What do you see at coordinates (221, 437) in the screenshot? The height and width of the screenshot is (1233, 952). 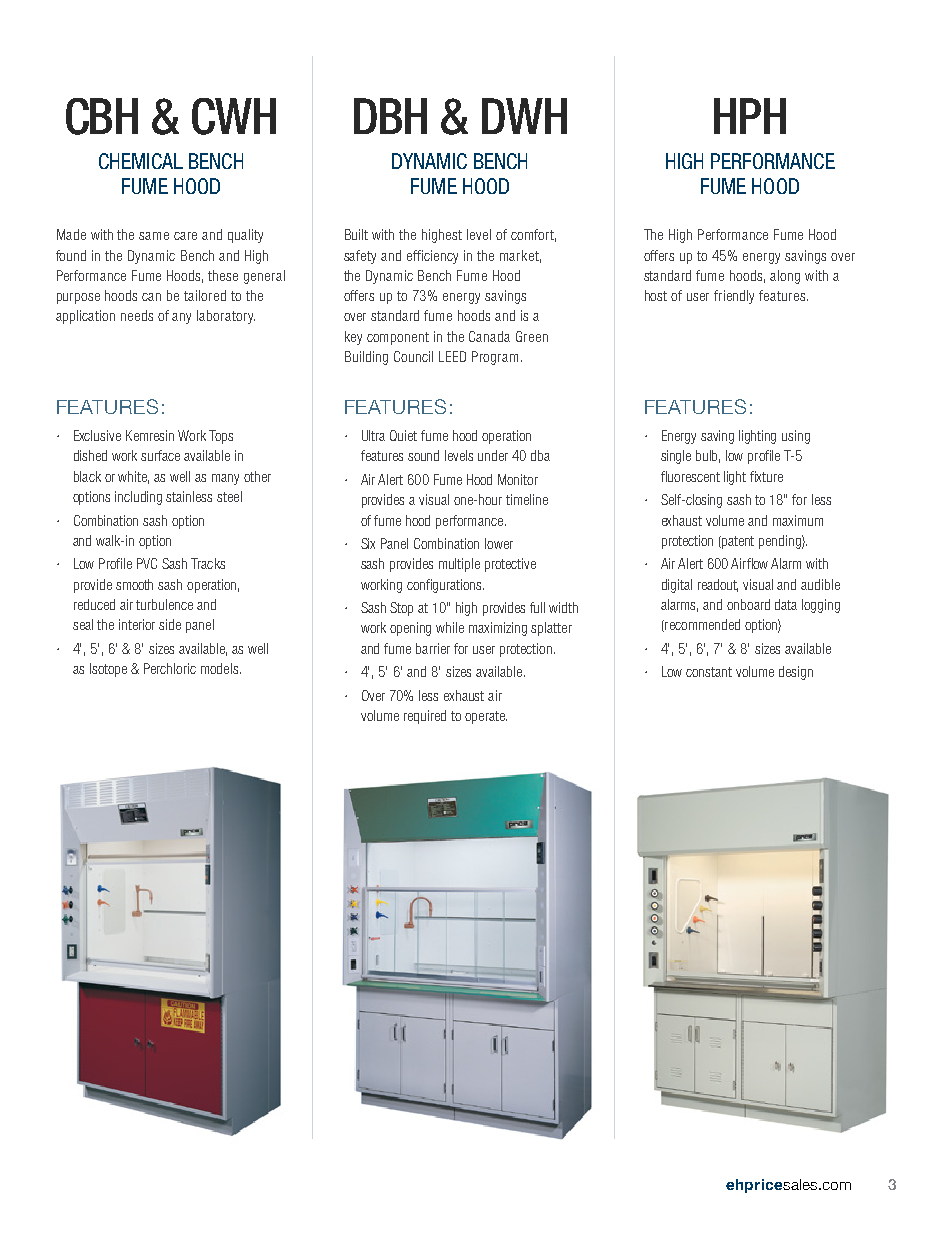 I see `Tops` at bounding box center [221, 437].
